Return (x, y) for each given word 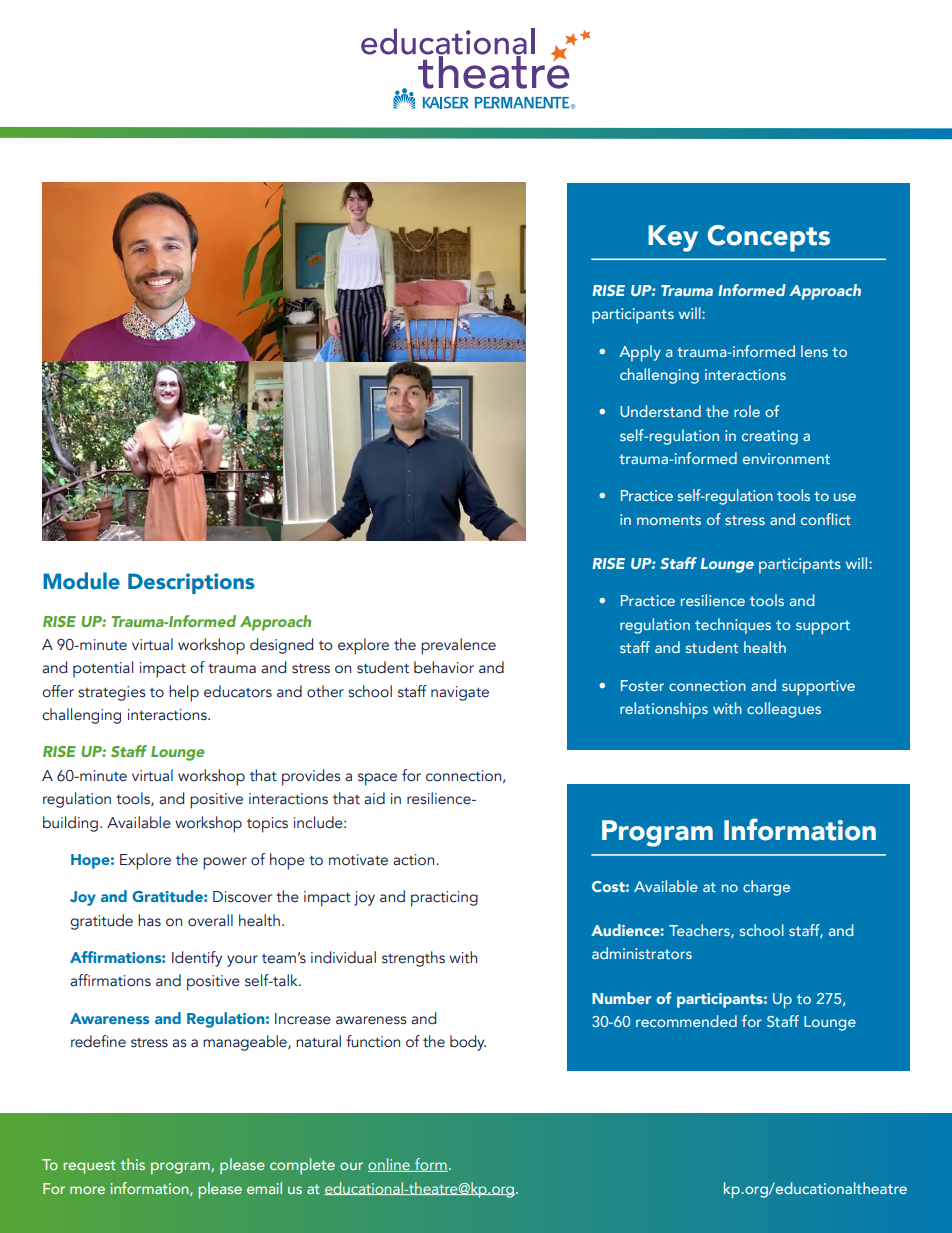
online (390, 1165)
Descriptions (191, 583)
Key (673, 238)
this (132, 1164)
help (184, 693)
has (149, 920)
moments (669, 520)
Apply (640, 353)
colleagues (784, 710)
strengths (413, 959)
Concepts (769, 238)
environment (786, 458)
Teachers (700, 931)
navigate (460, 693)
